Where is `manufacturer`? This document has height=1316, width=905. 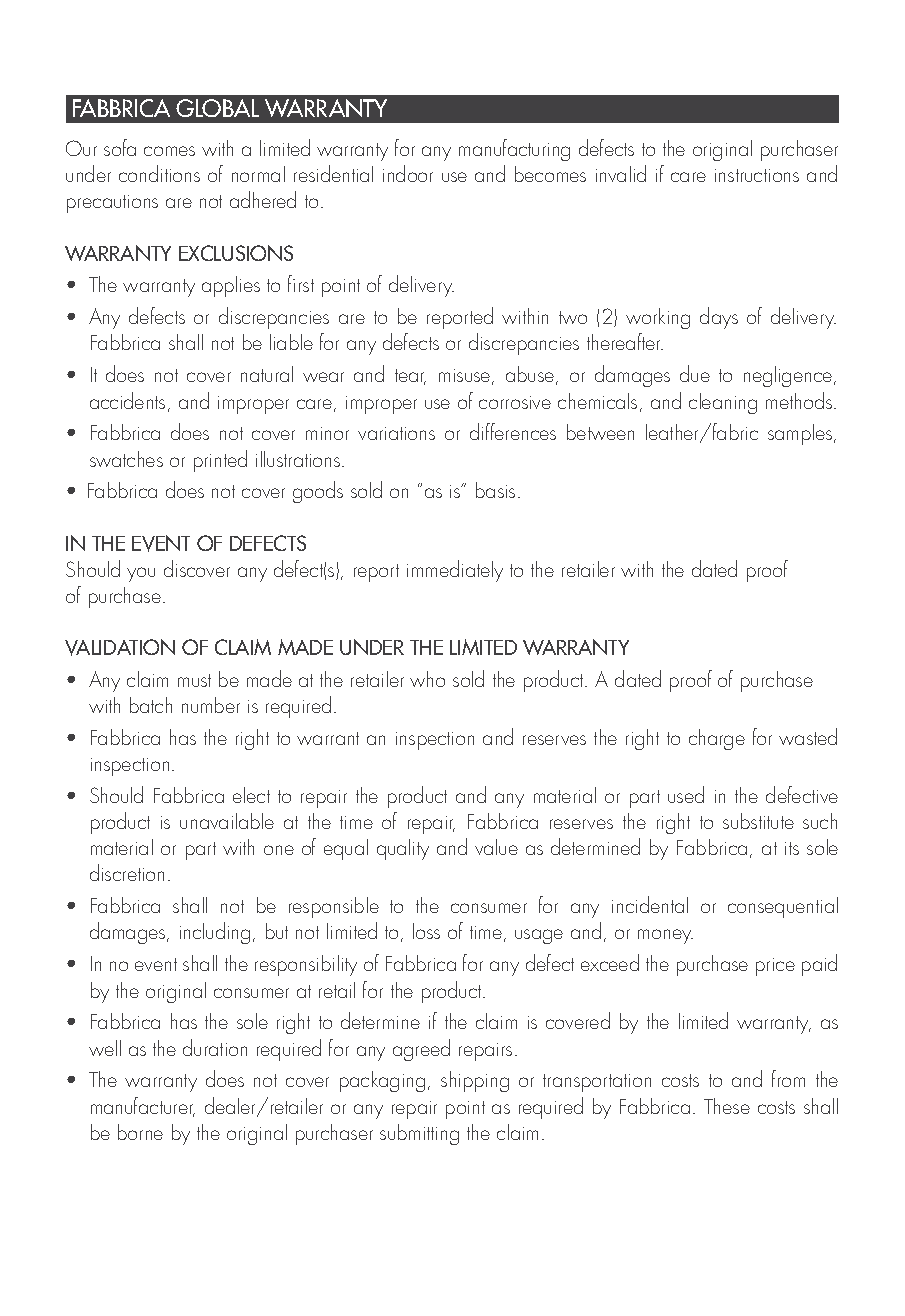
manufacturer is located at coordinates (143, 1107).
